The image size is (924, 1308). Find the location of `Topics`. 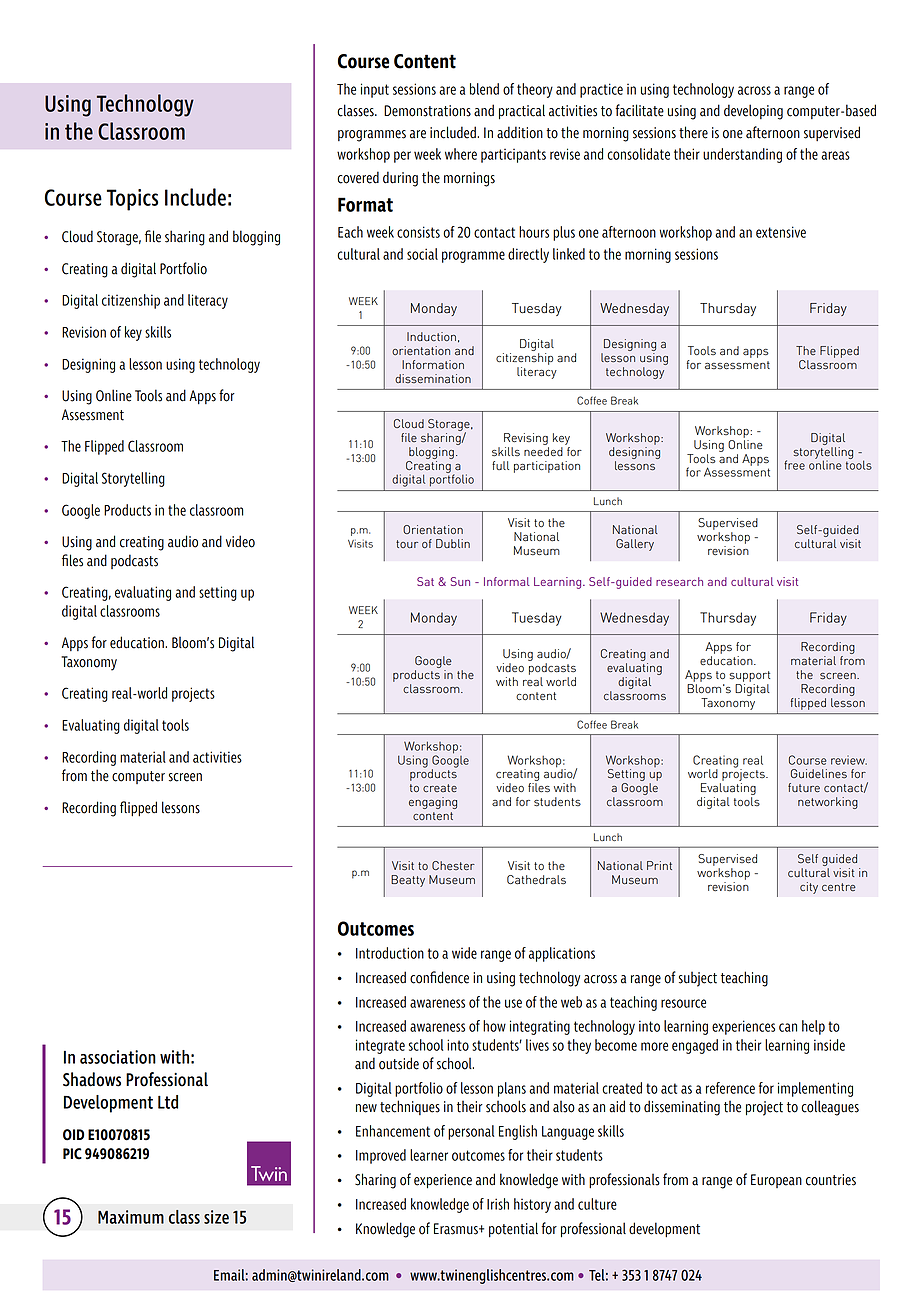

Topics is located at coordinates (132, 200).
